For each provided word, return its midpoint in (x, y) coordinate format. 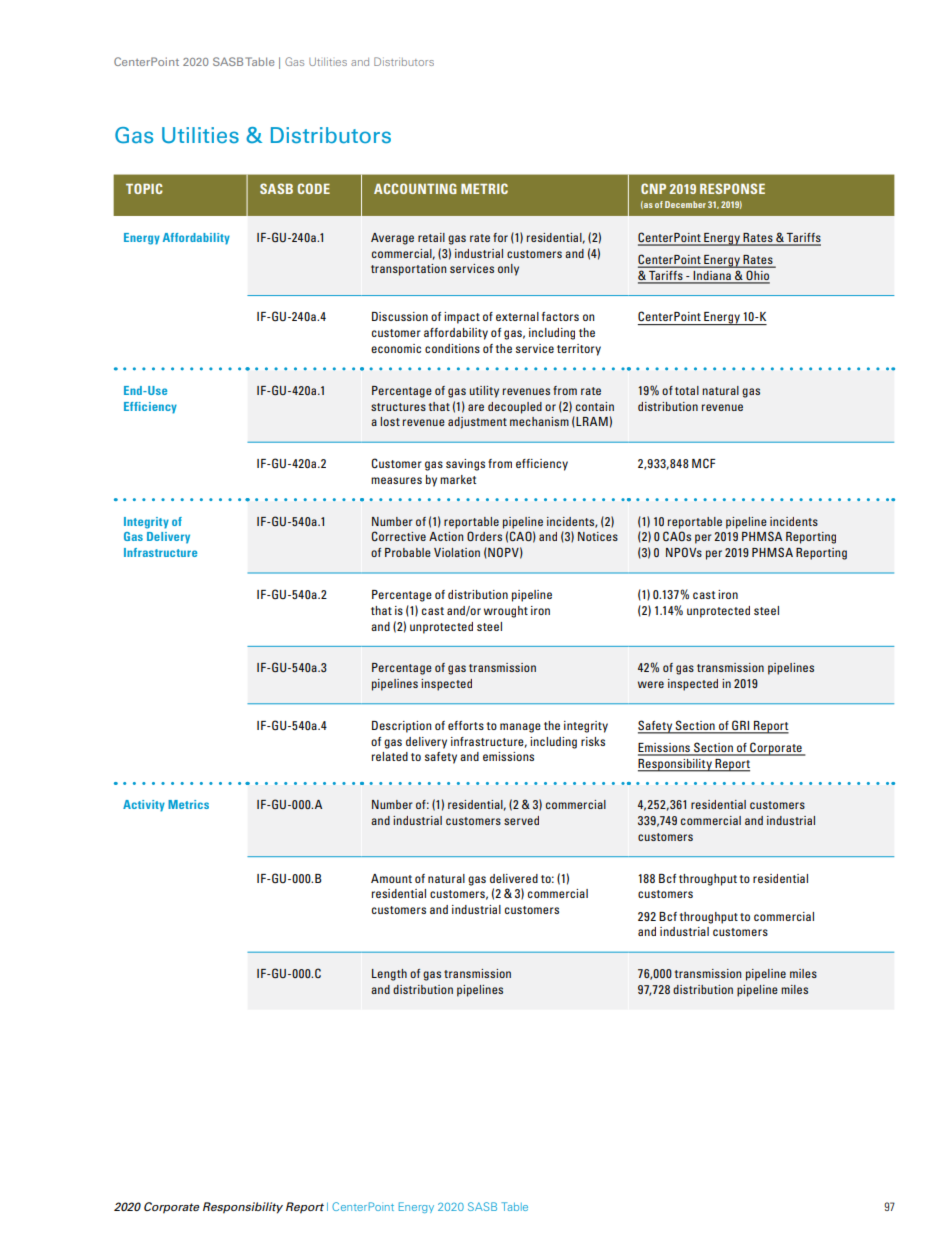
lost (390, 421)
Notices (598, 536)
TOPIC (144, 188)
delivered (514, 878)
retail (431, 237)
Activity (144, 806)
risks (593, 741)
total (687, 390)
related (390, 756)
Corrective (399, 536)
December (685, 204)
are (476, 407)
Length (389, 975)
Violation (457, 552)
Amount (391, 878)
